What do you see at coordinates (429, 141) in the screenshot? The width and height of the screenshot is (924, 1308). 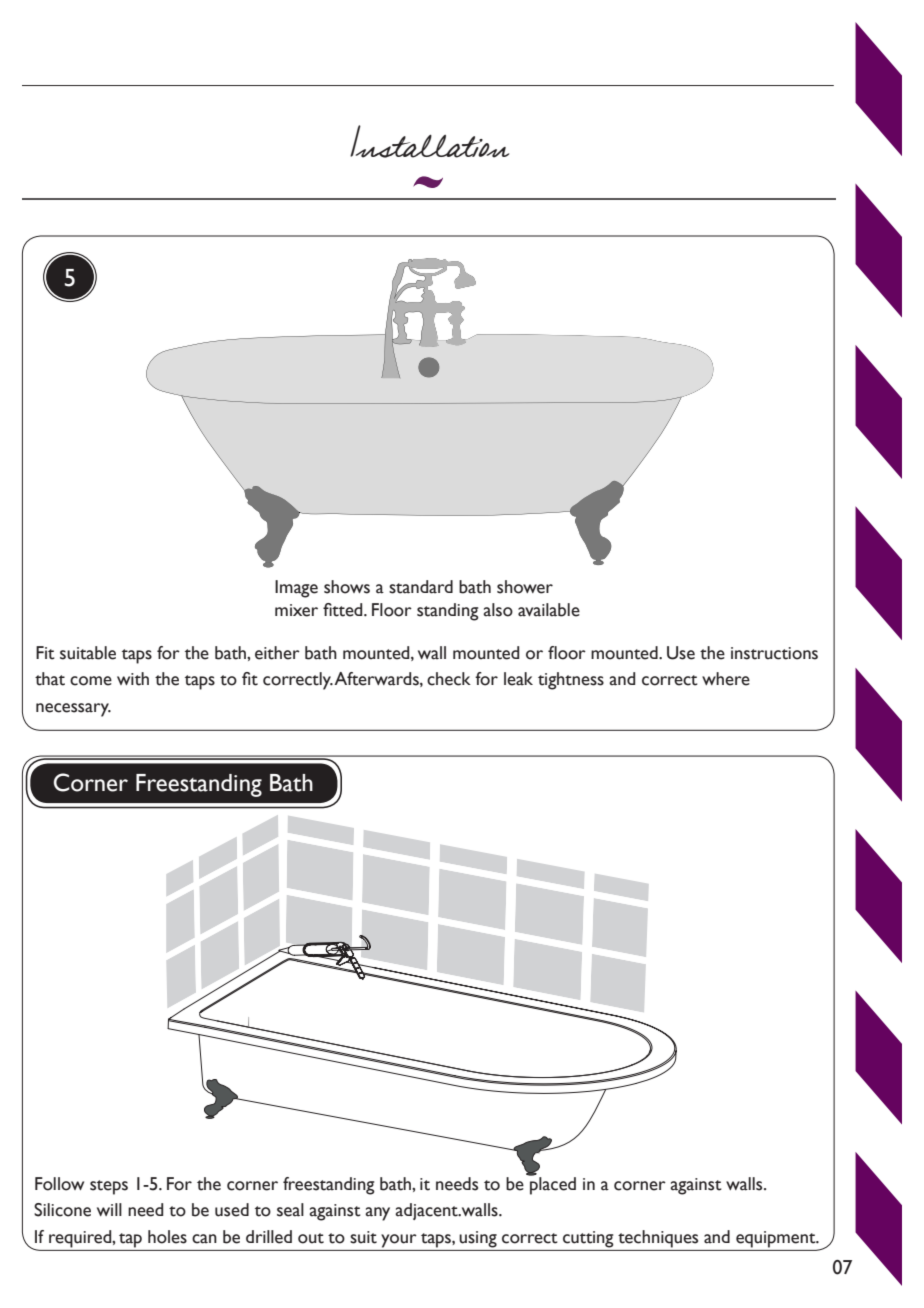 I see `Installation` at bounding box center [429, 141].
